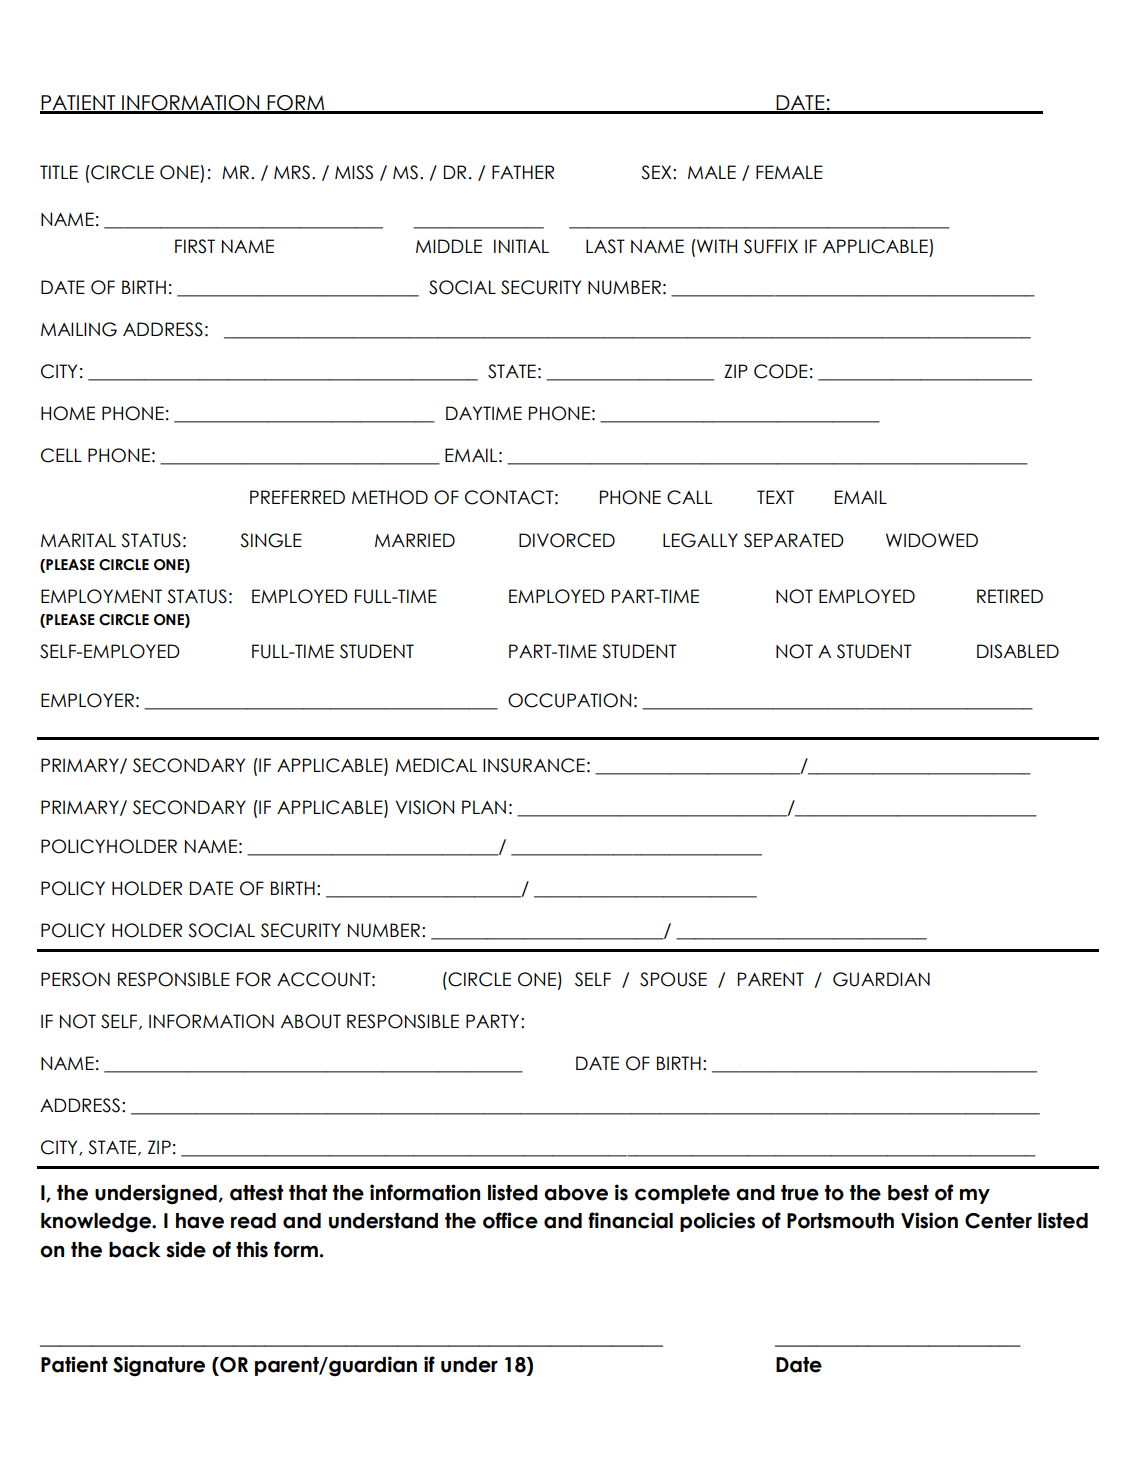 This screenshot has width=1136, height=1471. What do you see at coordinates (771, 246) in the screenshot?
I see `SUFFIX` at bounding box center [771, 246].
